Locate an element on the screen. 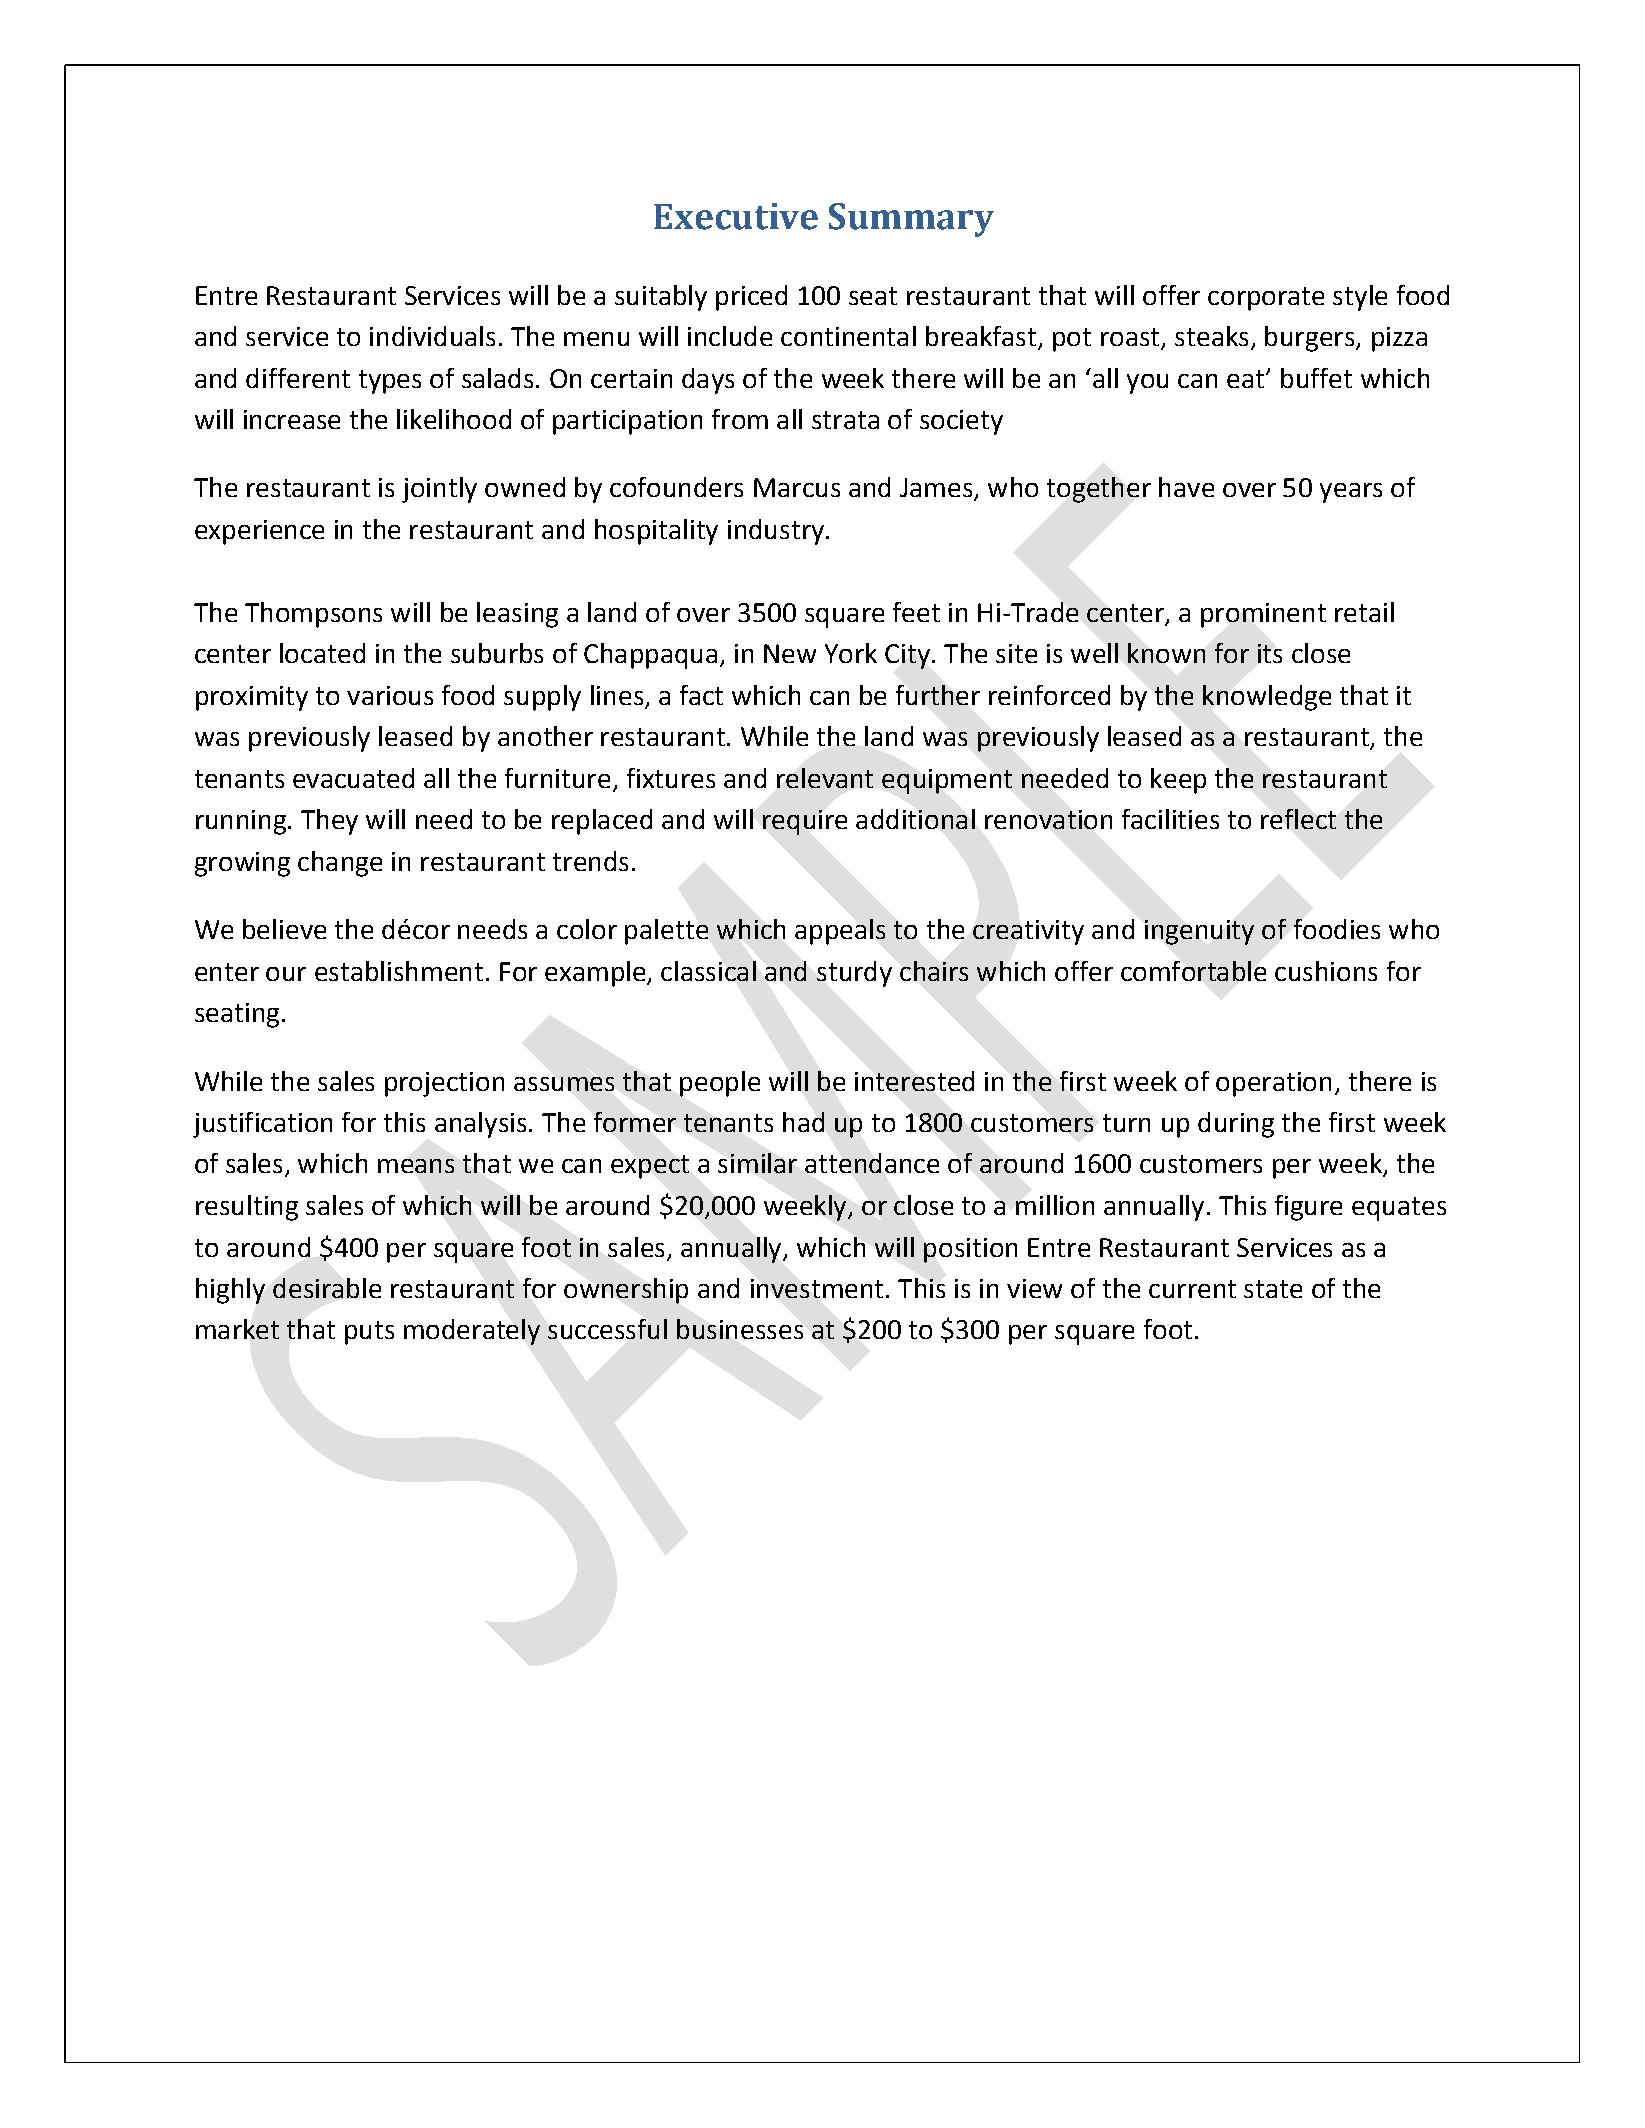 The image size is (1645, 2128). Executive is located at coordinates (736, 216).
